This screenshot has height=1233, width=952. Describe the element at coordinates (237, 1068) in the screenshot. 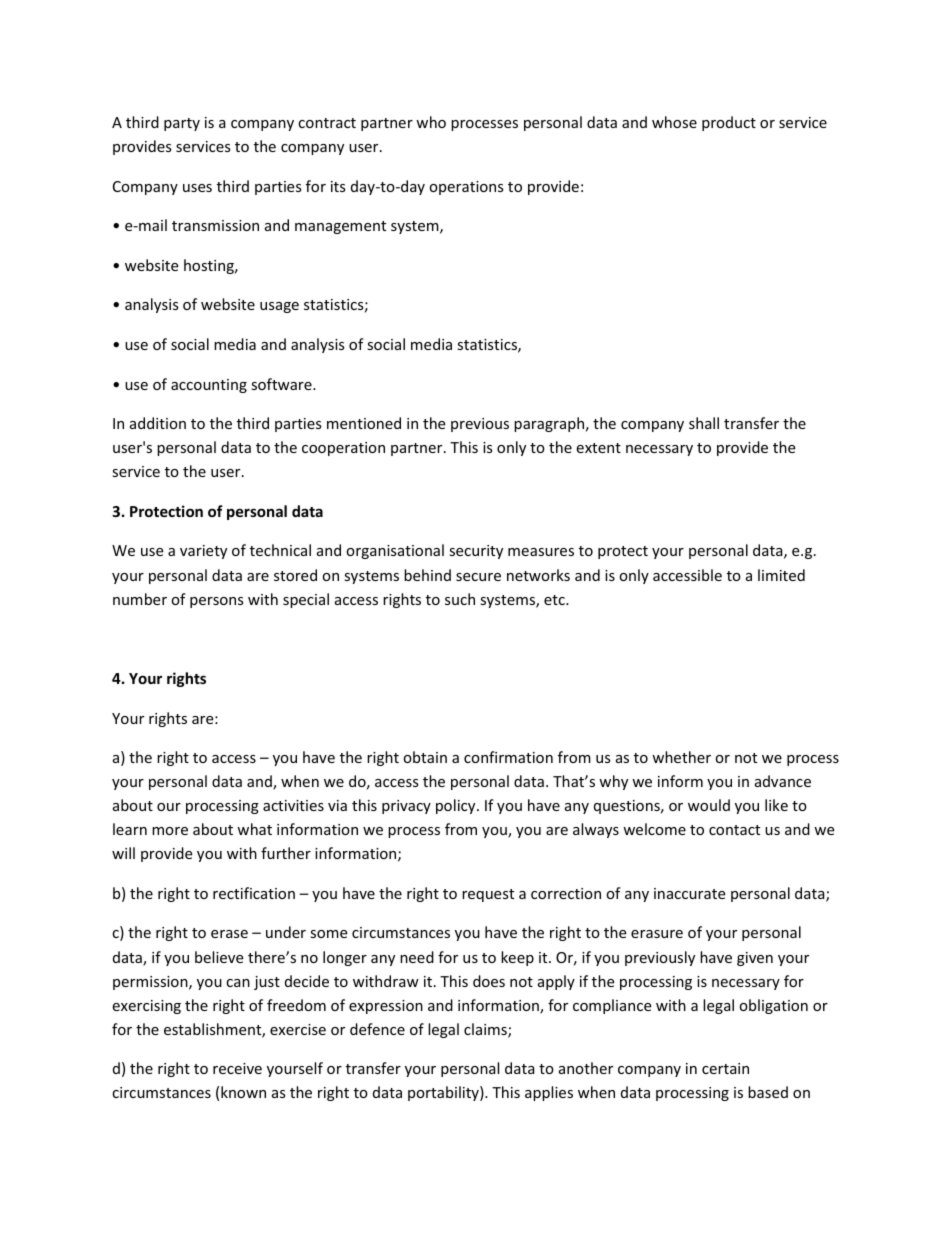

I see `receive` at that location.
